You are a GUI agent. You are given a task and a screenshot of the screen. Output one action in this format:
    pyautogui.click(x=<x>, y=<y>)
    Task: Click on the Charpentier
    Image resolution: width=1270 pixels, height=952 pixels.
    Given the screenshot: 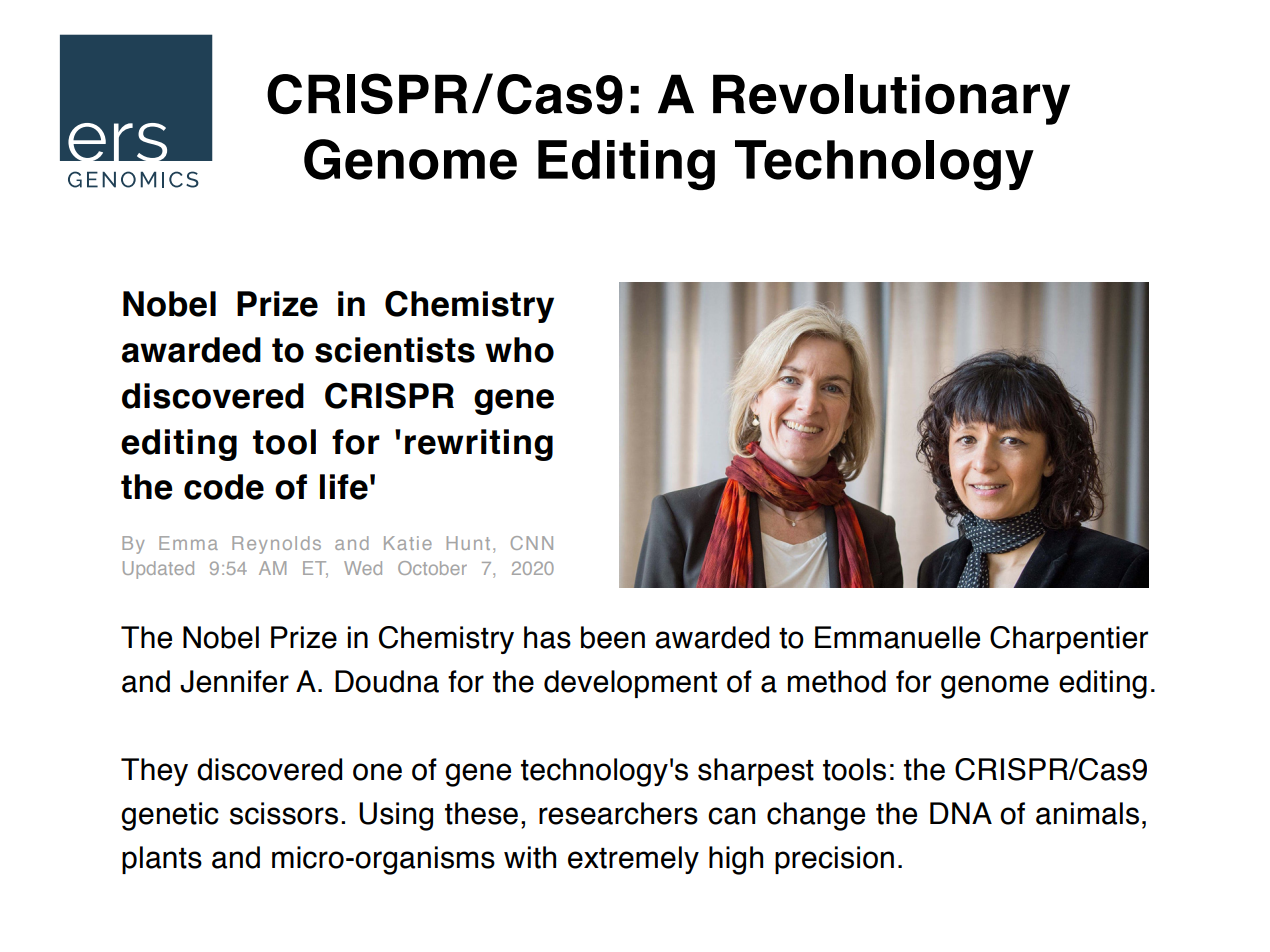 What is the action you would take?
    pyautogui.click(x=1069, y=640)
